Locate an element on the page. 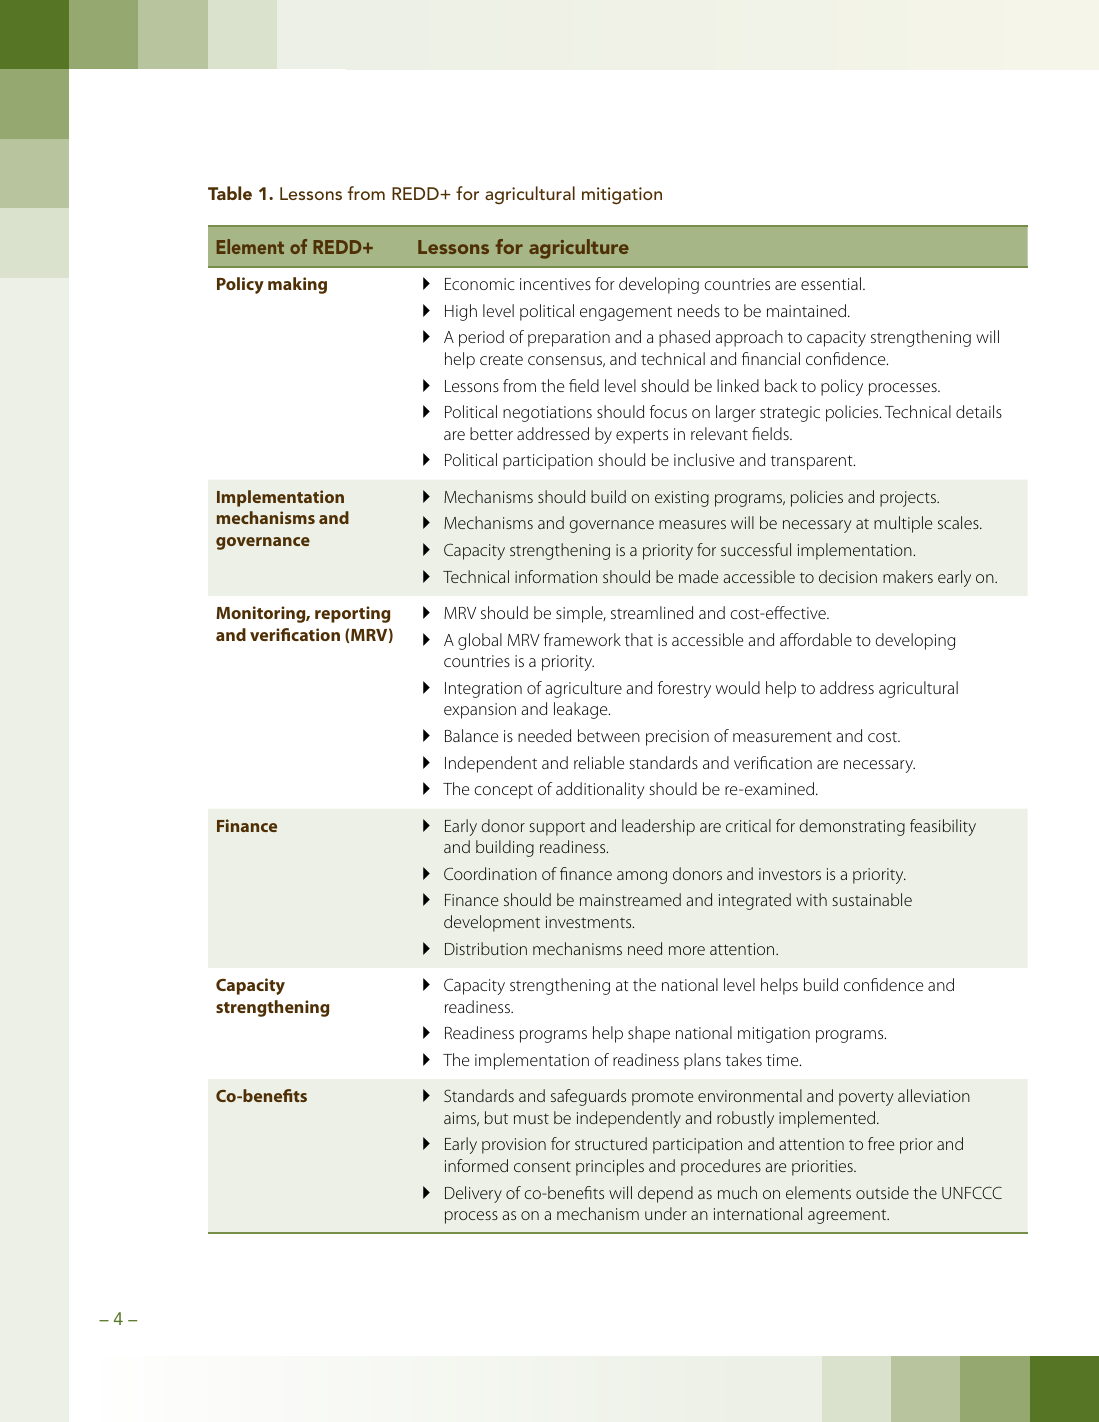 The height and width of the document is (1422, 1099). making is located at coordinates (297, 285).
